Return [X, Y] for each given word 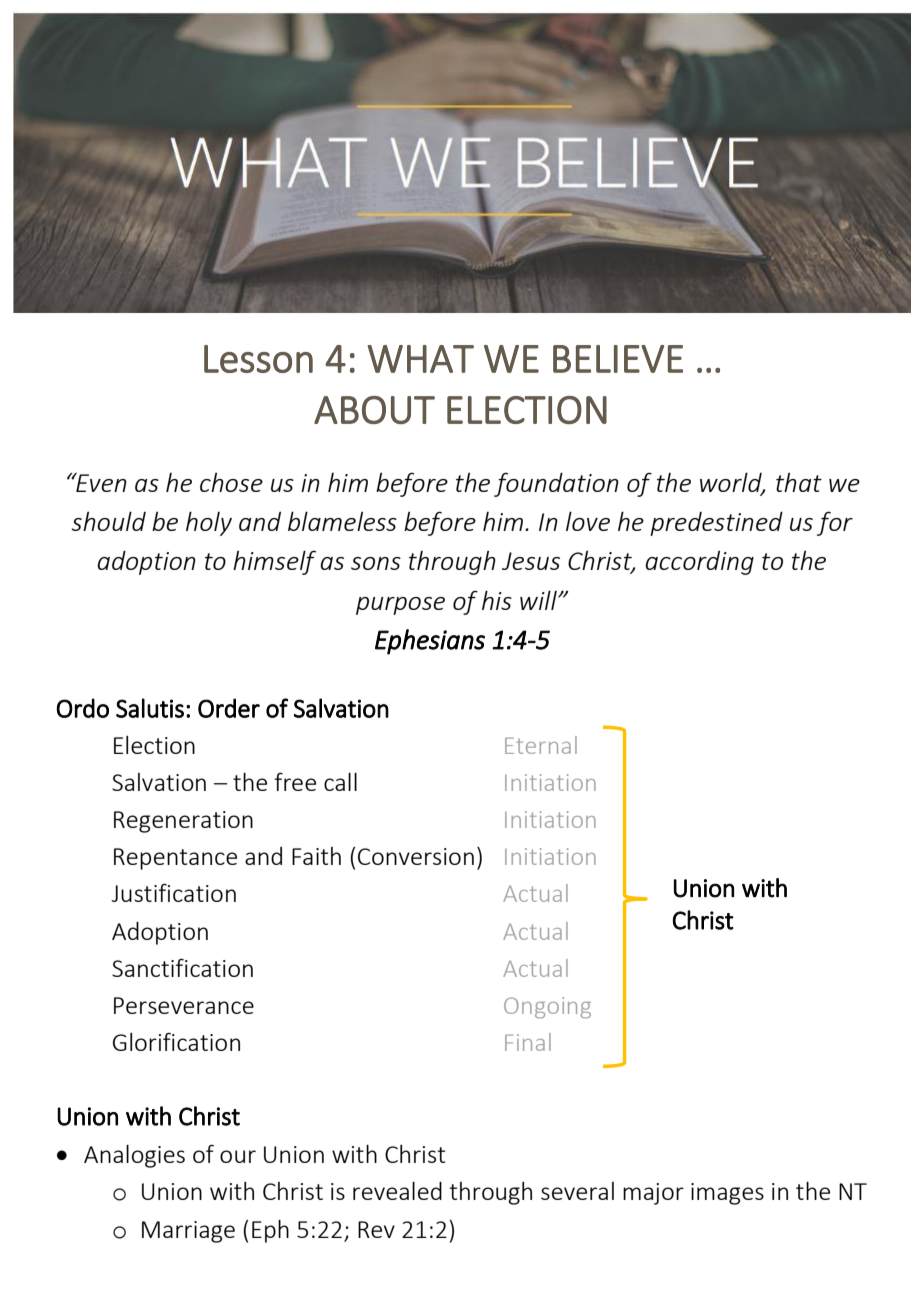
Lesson [258, 359]
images [727, 1194]
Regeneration [183, 822]
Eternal [541, 745]
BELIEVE [618, 359]
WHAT [421, 359]
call [340, 782]
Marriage [188, 1232]
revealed [397, 1191]
